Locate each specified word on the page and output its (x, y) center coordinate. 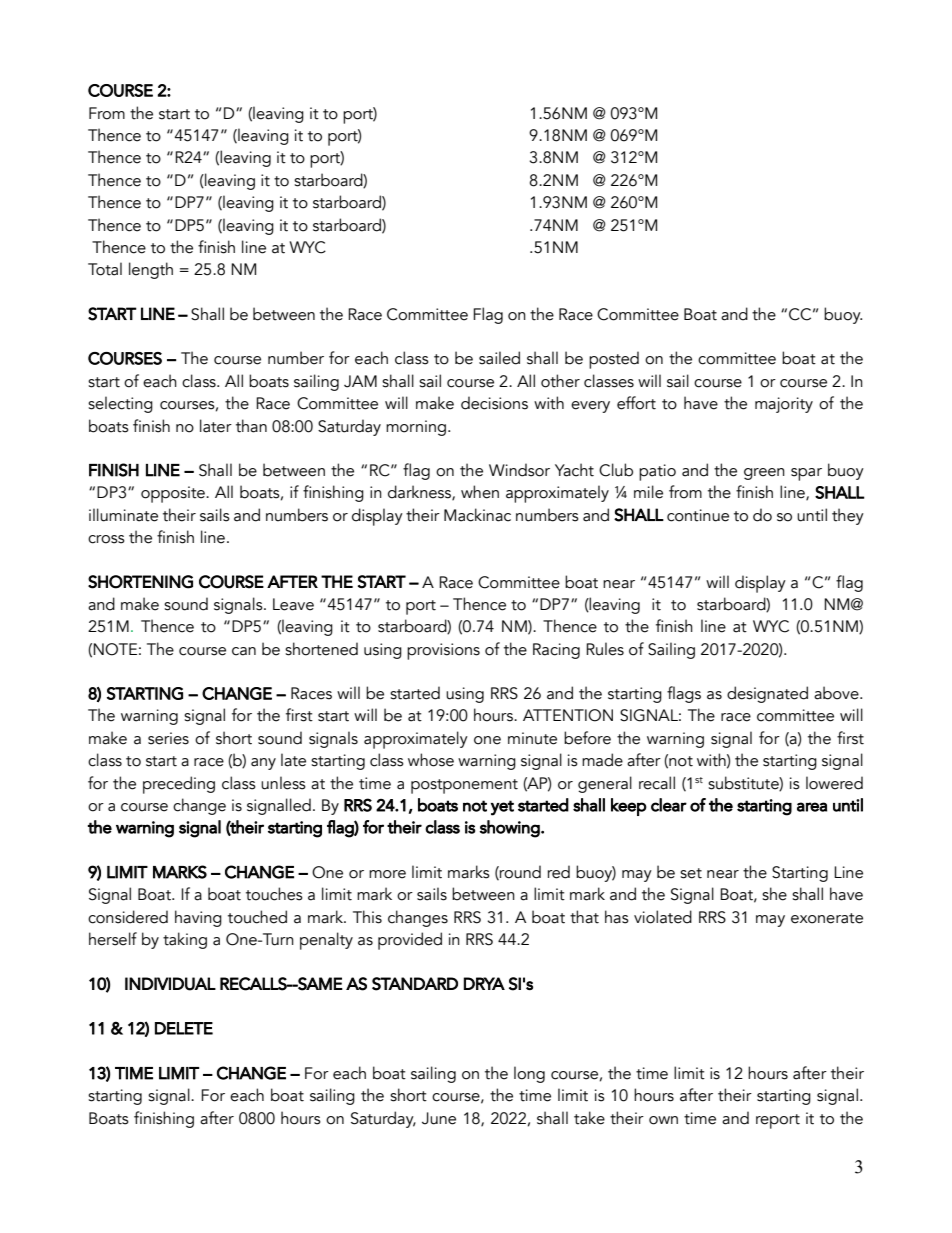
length (151, 270)
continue (698, 515)
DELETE (184, 1028)
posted (614, 360)
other (560, 381)
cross (106, 539)
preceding (179, 785)
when (480, 492)
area (812, 807)
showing (511, 829)
